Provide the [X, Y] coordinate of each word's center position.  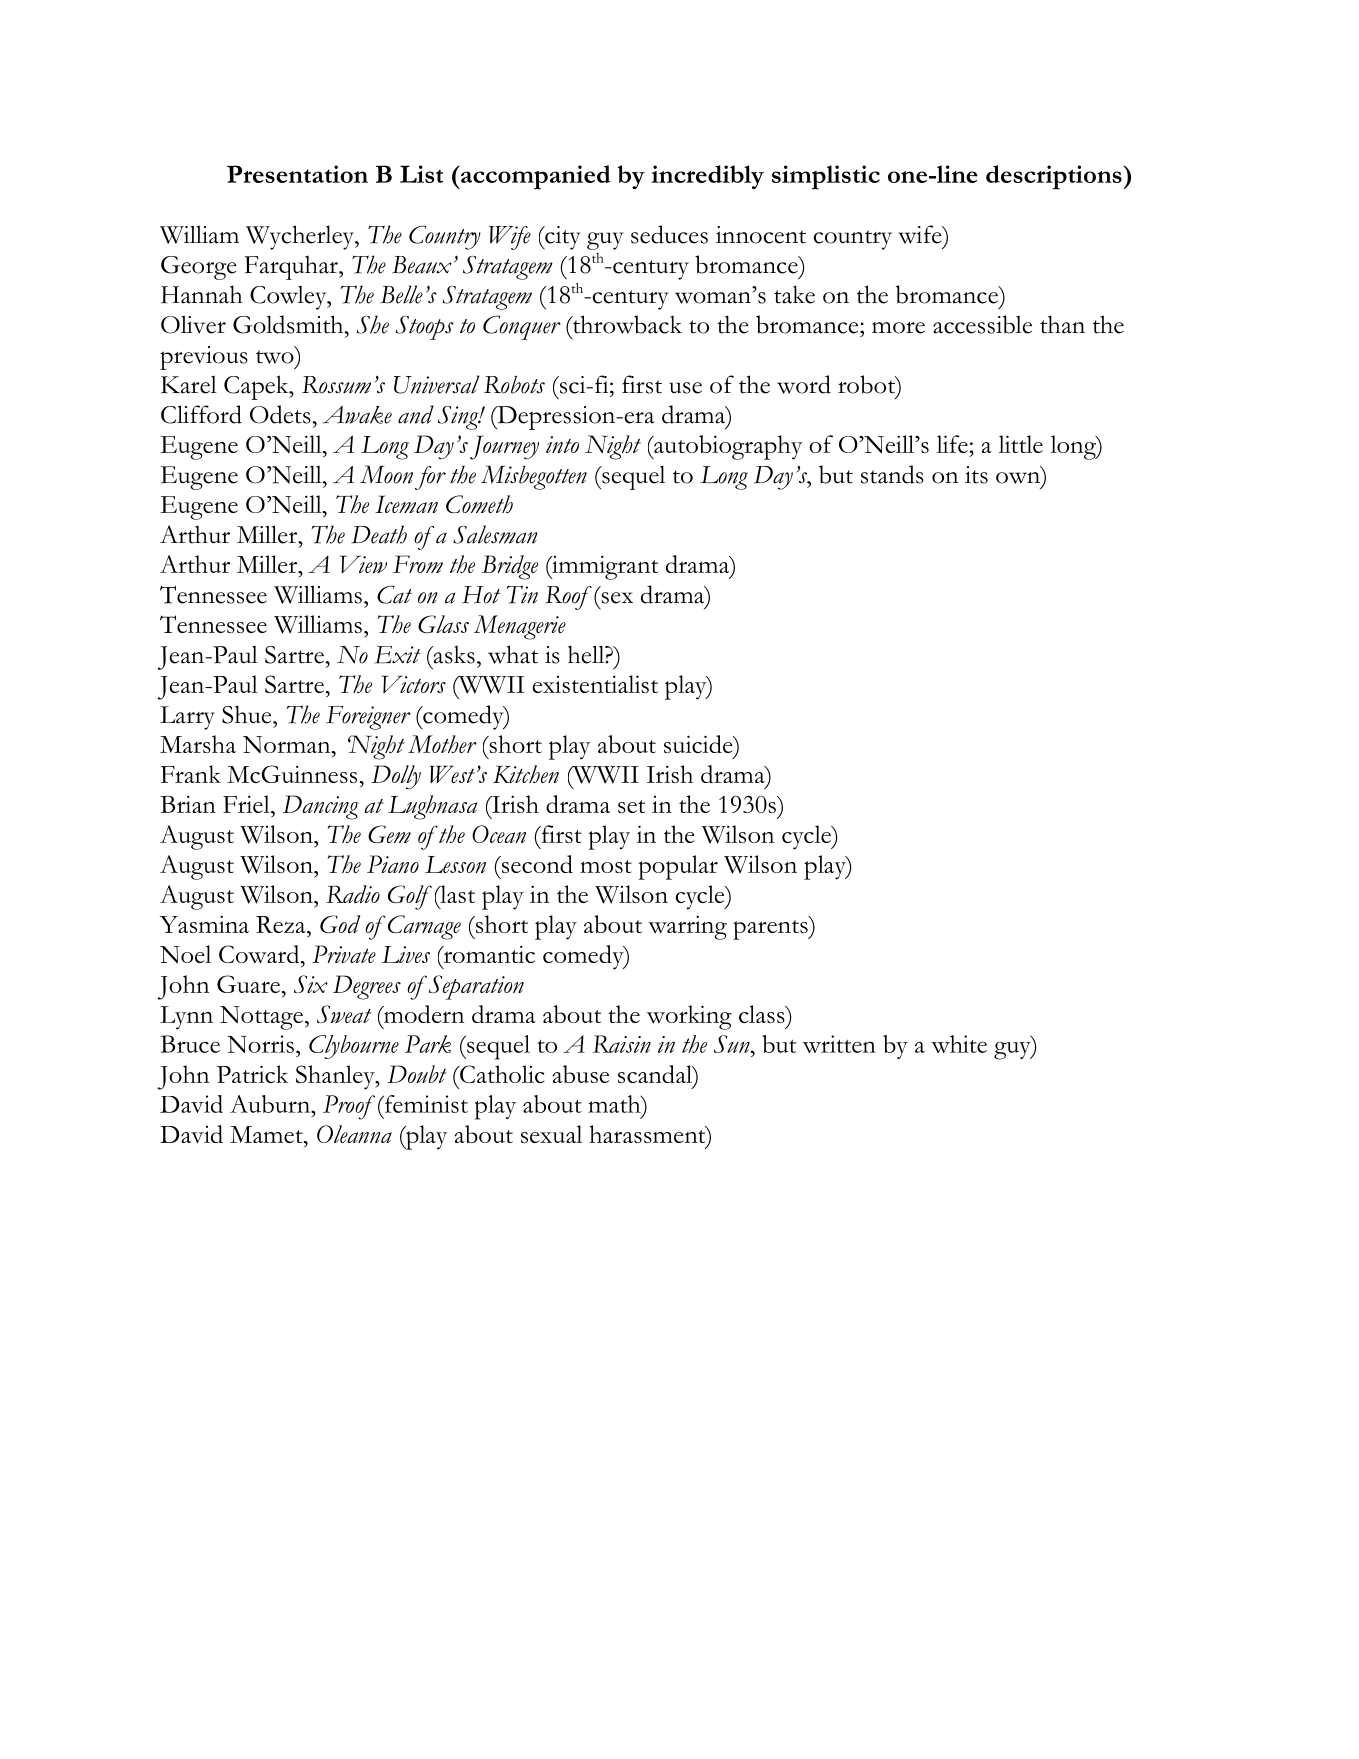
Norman [288, 744]
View [363, 564]
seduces [669, 234]
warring [687, 927]
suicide [699, 744]
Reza [282, 924]
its [976, 475]
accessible [982, 324]
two [275, 357]
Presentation [297, 174]
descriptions [1054, 177]
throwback [626, 324]
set [631, 806]
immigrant [604, 567]
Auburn [271, 1104]
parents [771, 928]
